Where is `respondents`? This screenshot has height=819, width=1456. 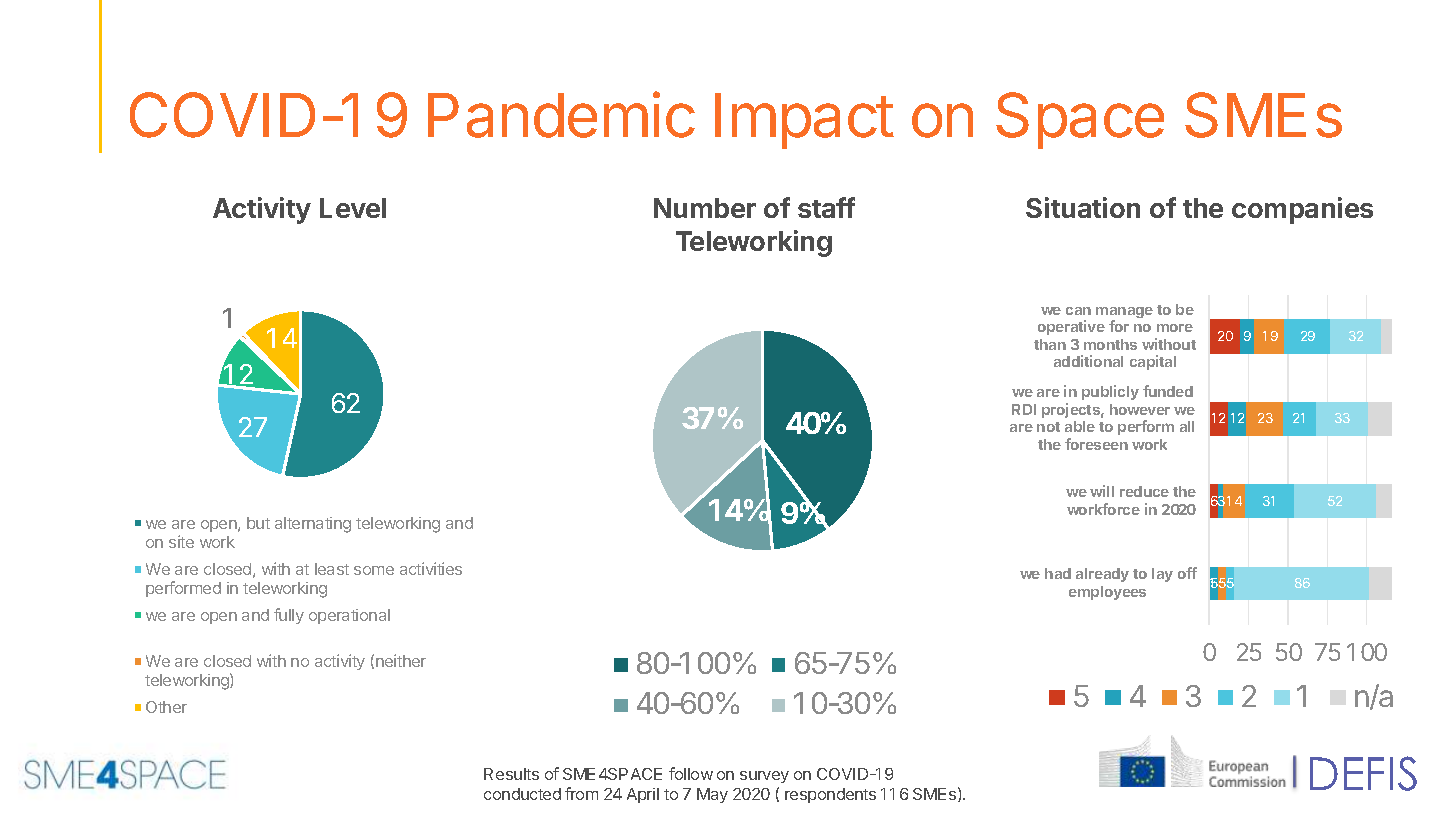 respondents is located at coordinates (830, 795).
